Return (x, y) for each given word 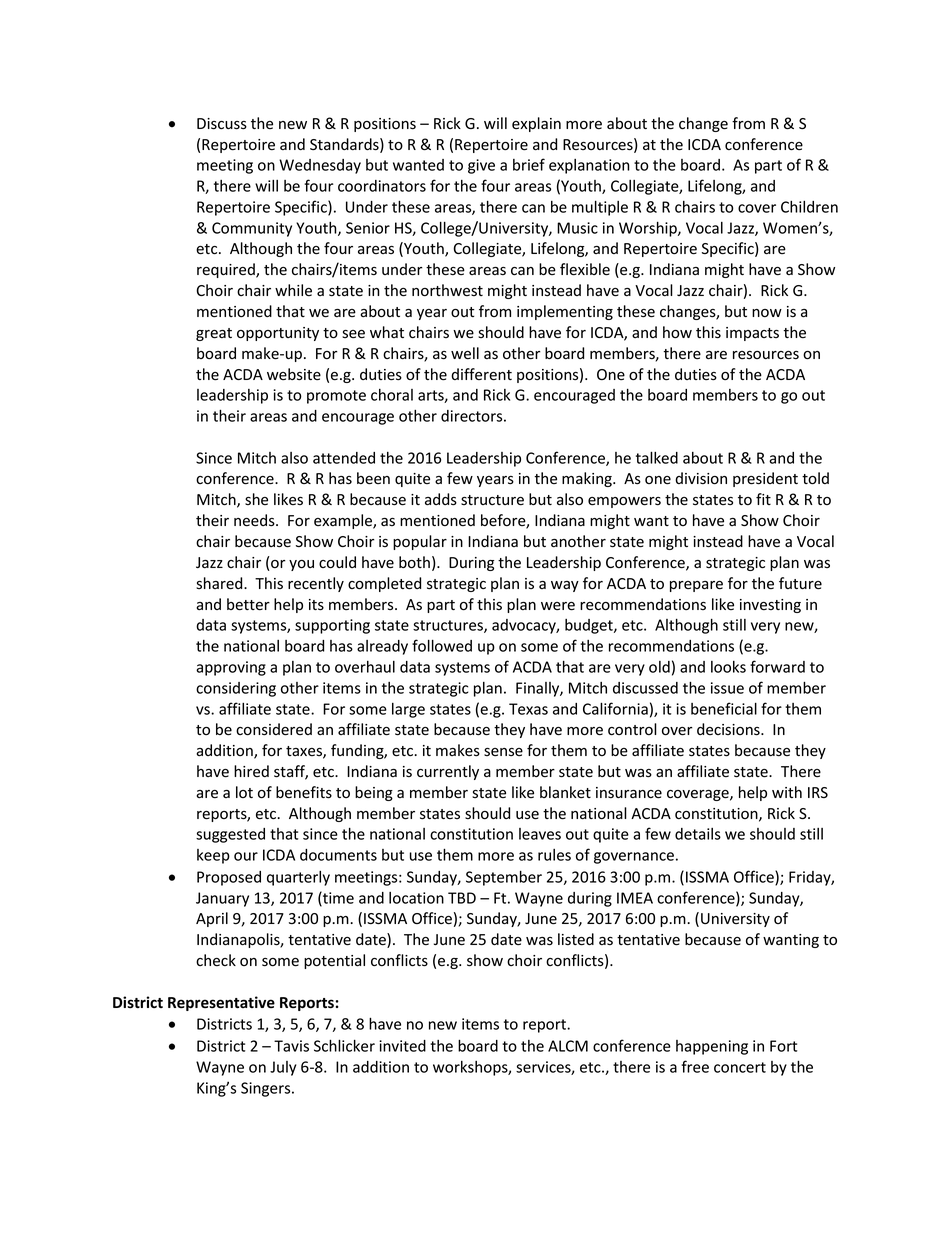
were (558, 606)
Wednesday (320, 166)
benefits (304, 792)
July (283, 1068)
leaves (540, 834)
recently (316, 584)
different (481, 374)
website (294, 374)
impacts (752, 334)
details (698, 834)
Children (809, 207)
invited (402, 1046)
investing (770, 606)
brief (529, 164)
